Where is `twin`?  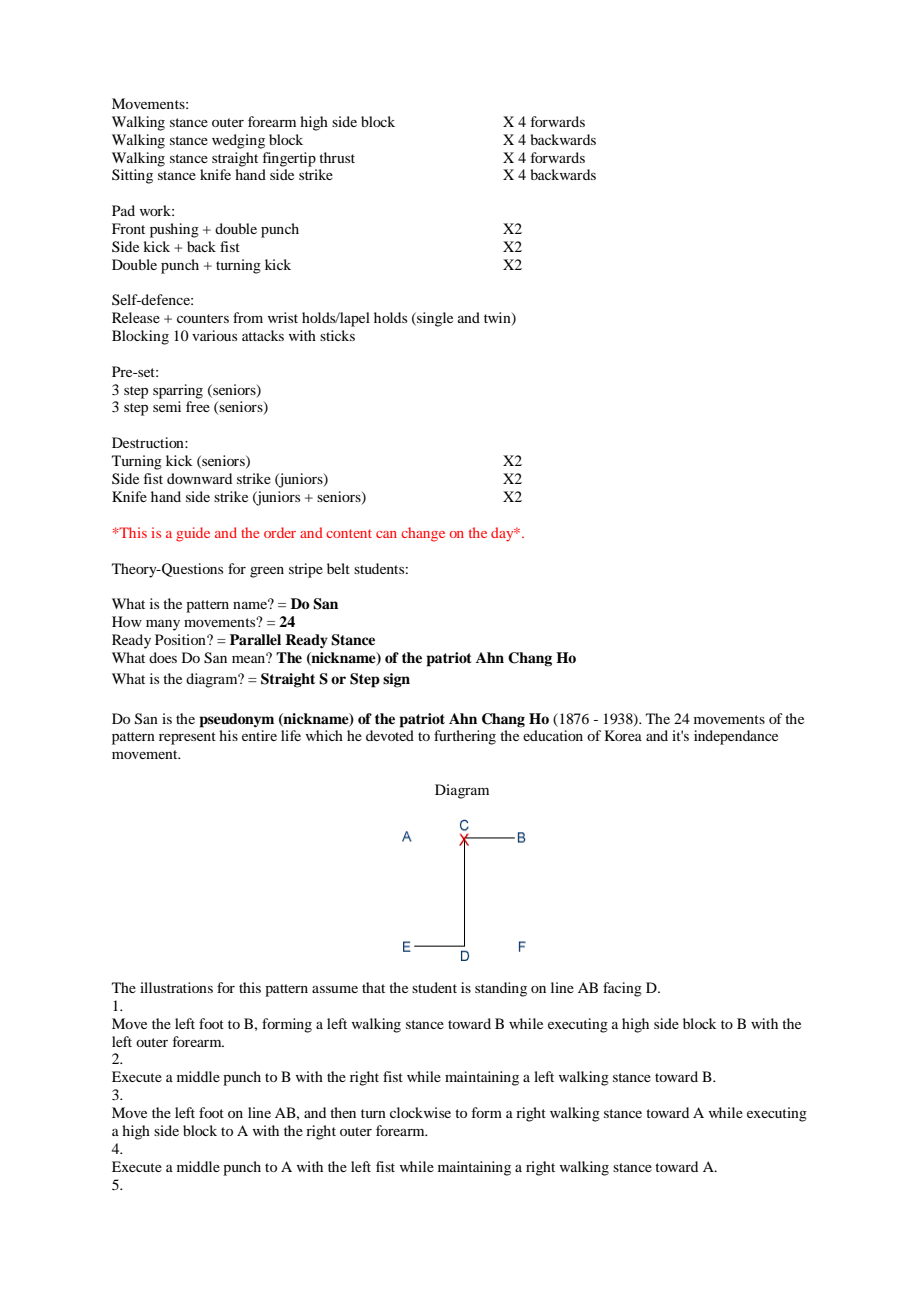 twin is located at coordinates (498, 319).
